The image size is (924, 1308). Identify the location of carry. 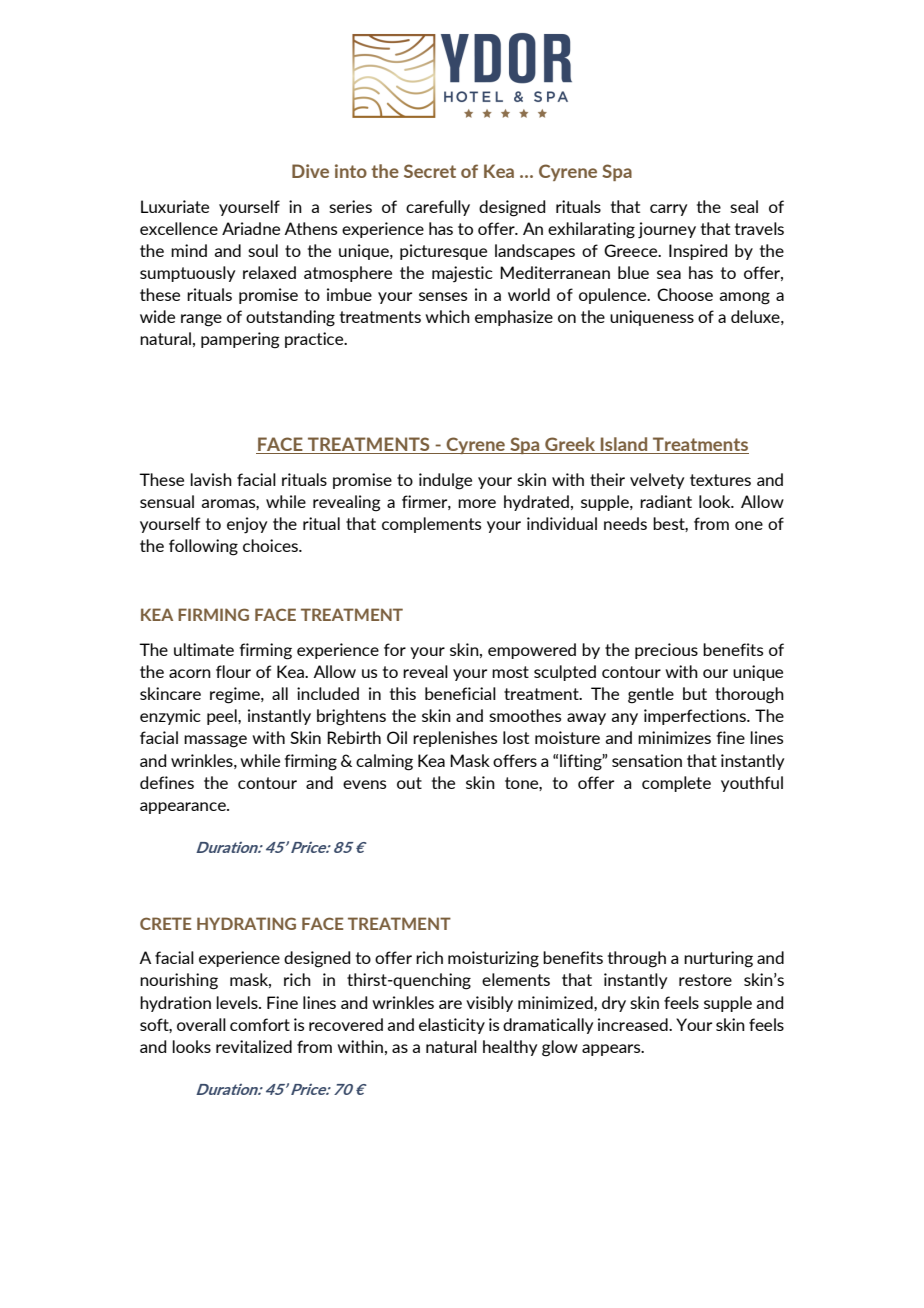
(668, 210).
